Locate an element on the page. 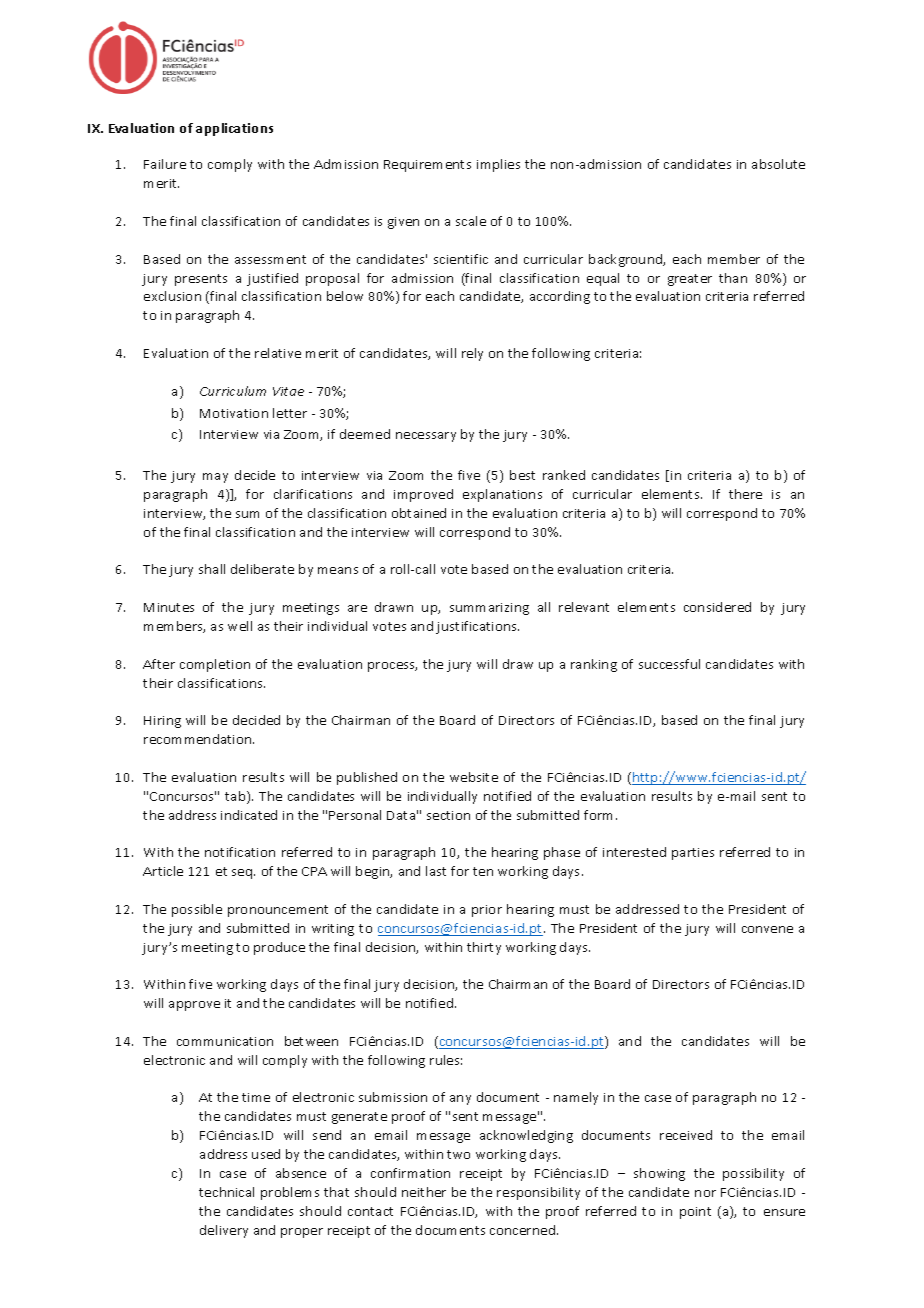  tab is located at coordinates (236, 797).
